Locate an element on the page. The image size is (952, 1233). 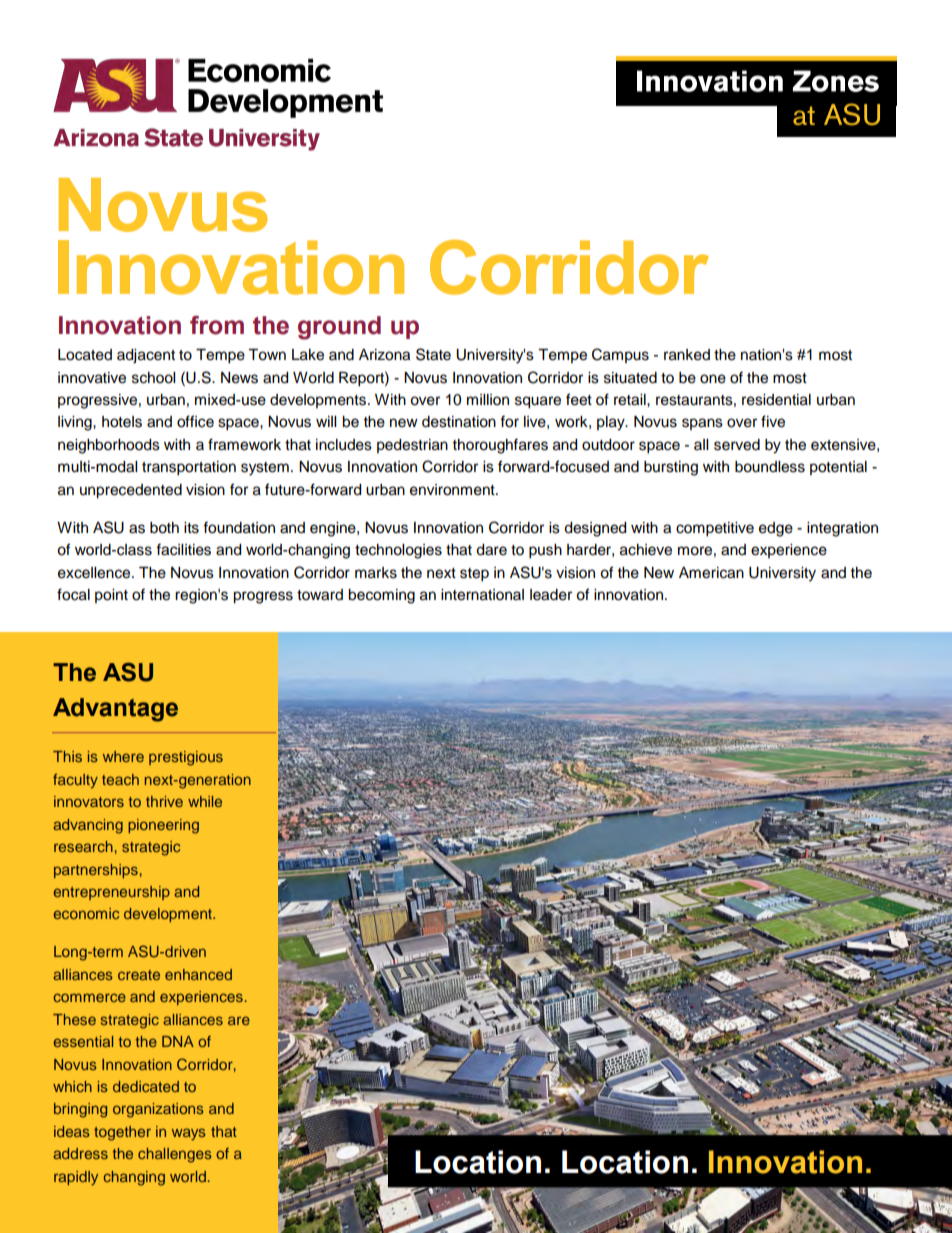
ranked is located at coordinates (687, 355).
